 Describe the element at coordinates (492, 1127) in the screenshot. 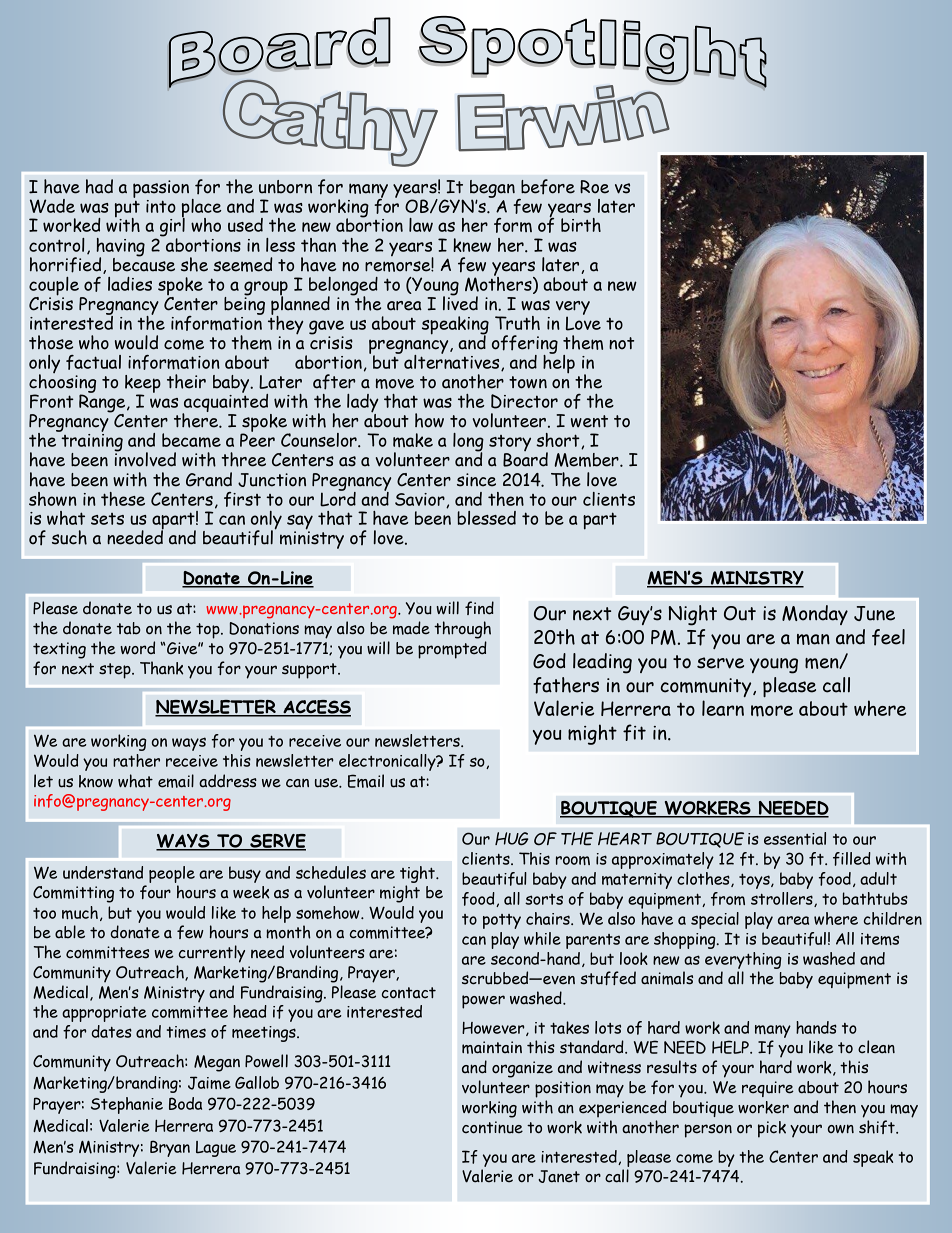

I see `continue` at that location.
